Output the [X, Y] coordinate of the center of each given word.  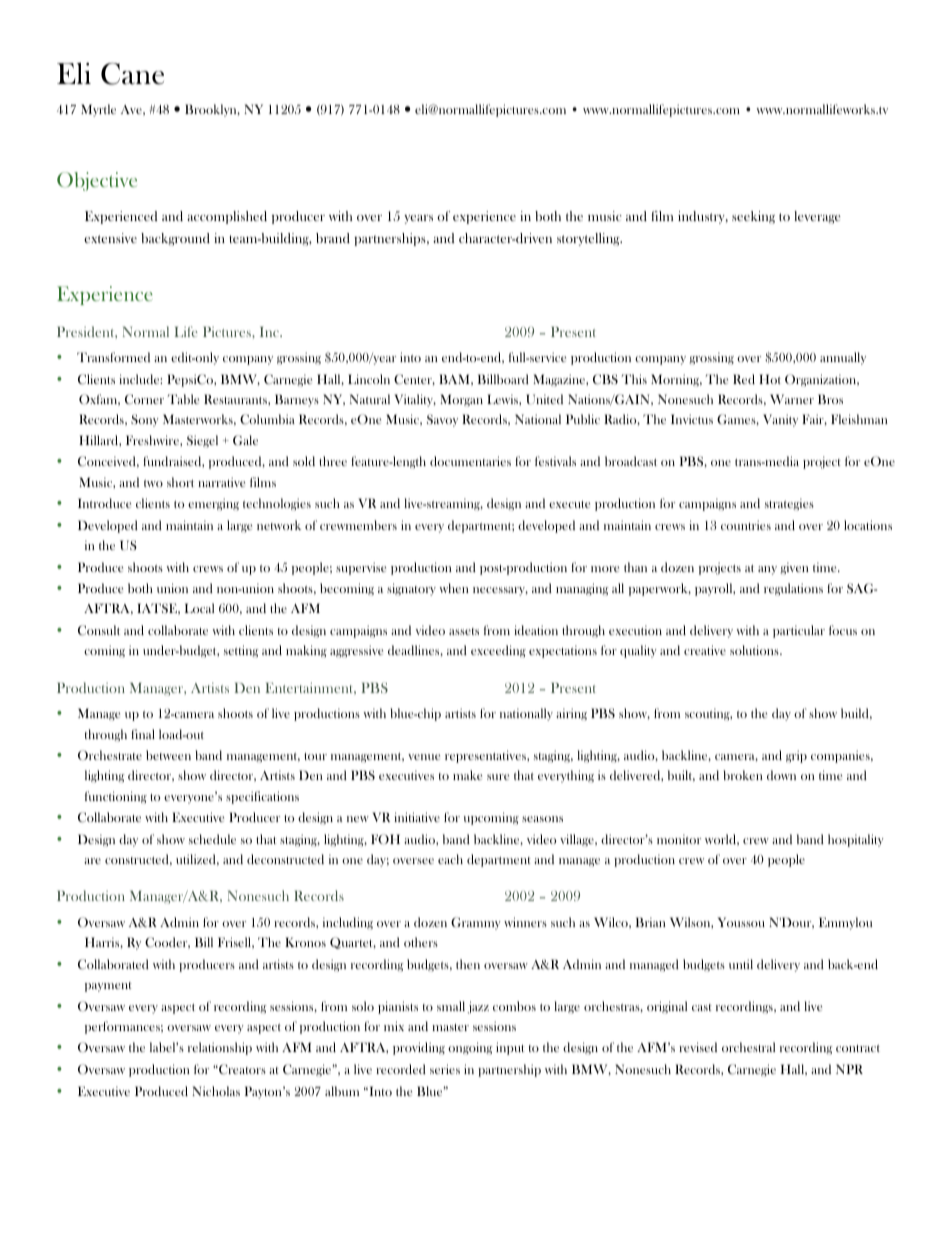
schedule [212, 839]
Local [199, 608]
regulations [793, 589]
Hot [770, 379]
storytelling [589, 239]
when [454, 588]
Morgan [461, 400]
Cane [132, 74]
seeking [753, 217]
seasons [542, 819]
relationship [220, 1048]
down [781, 775]
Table [183, 399]
